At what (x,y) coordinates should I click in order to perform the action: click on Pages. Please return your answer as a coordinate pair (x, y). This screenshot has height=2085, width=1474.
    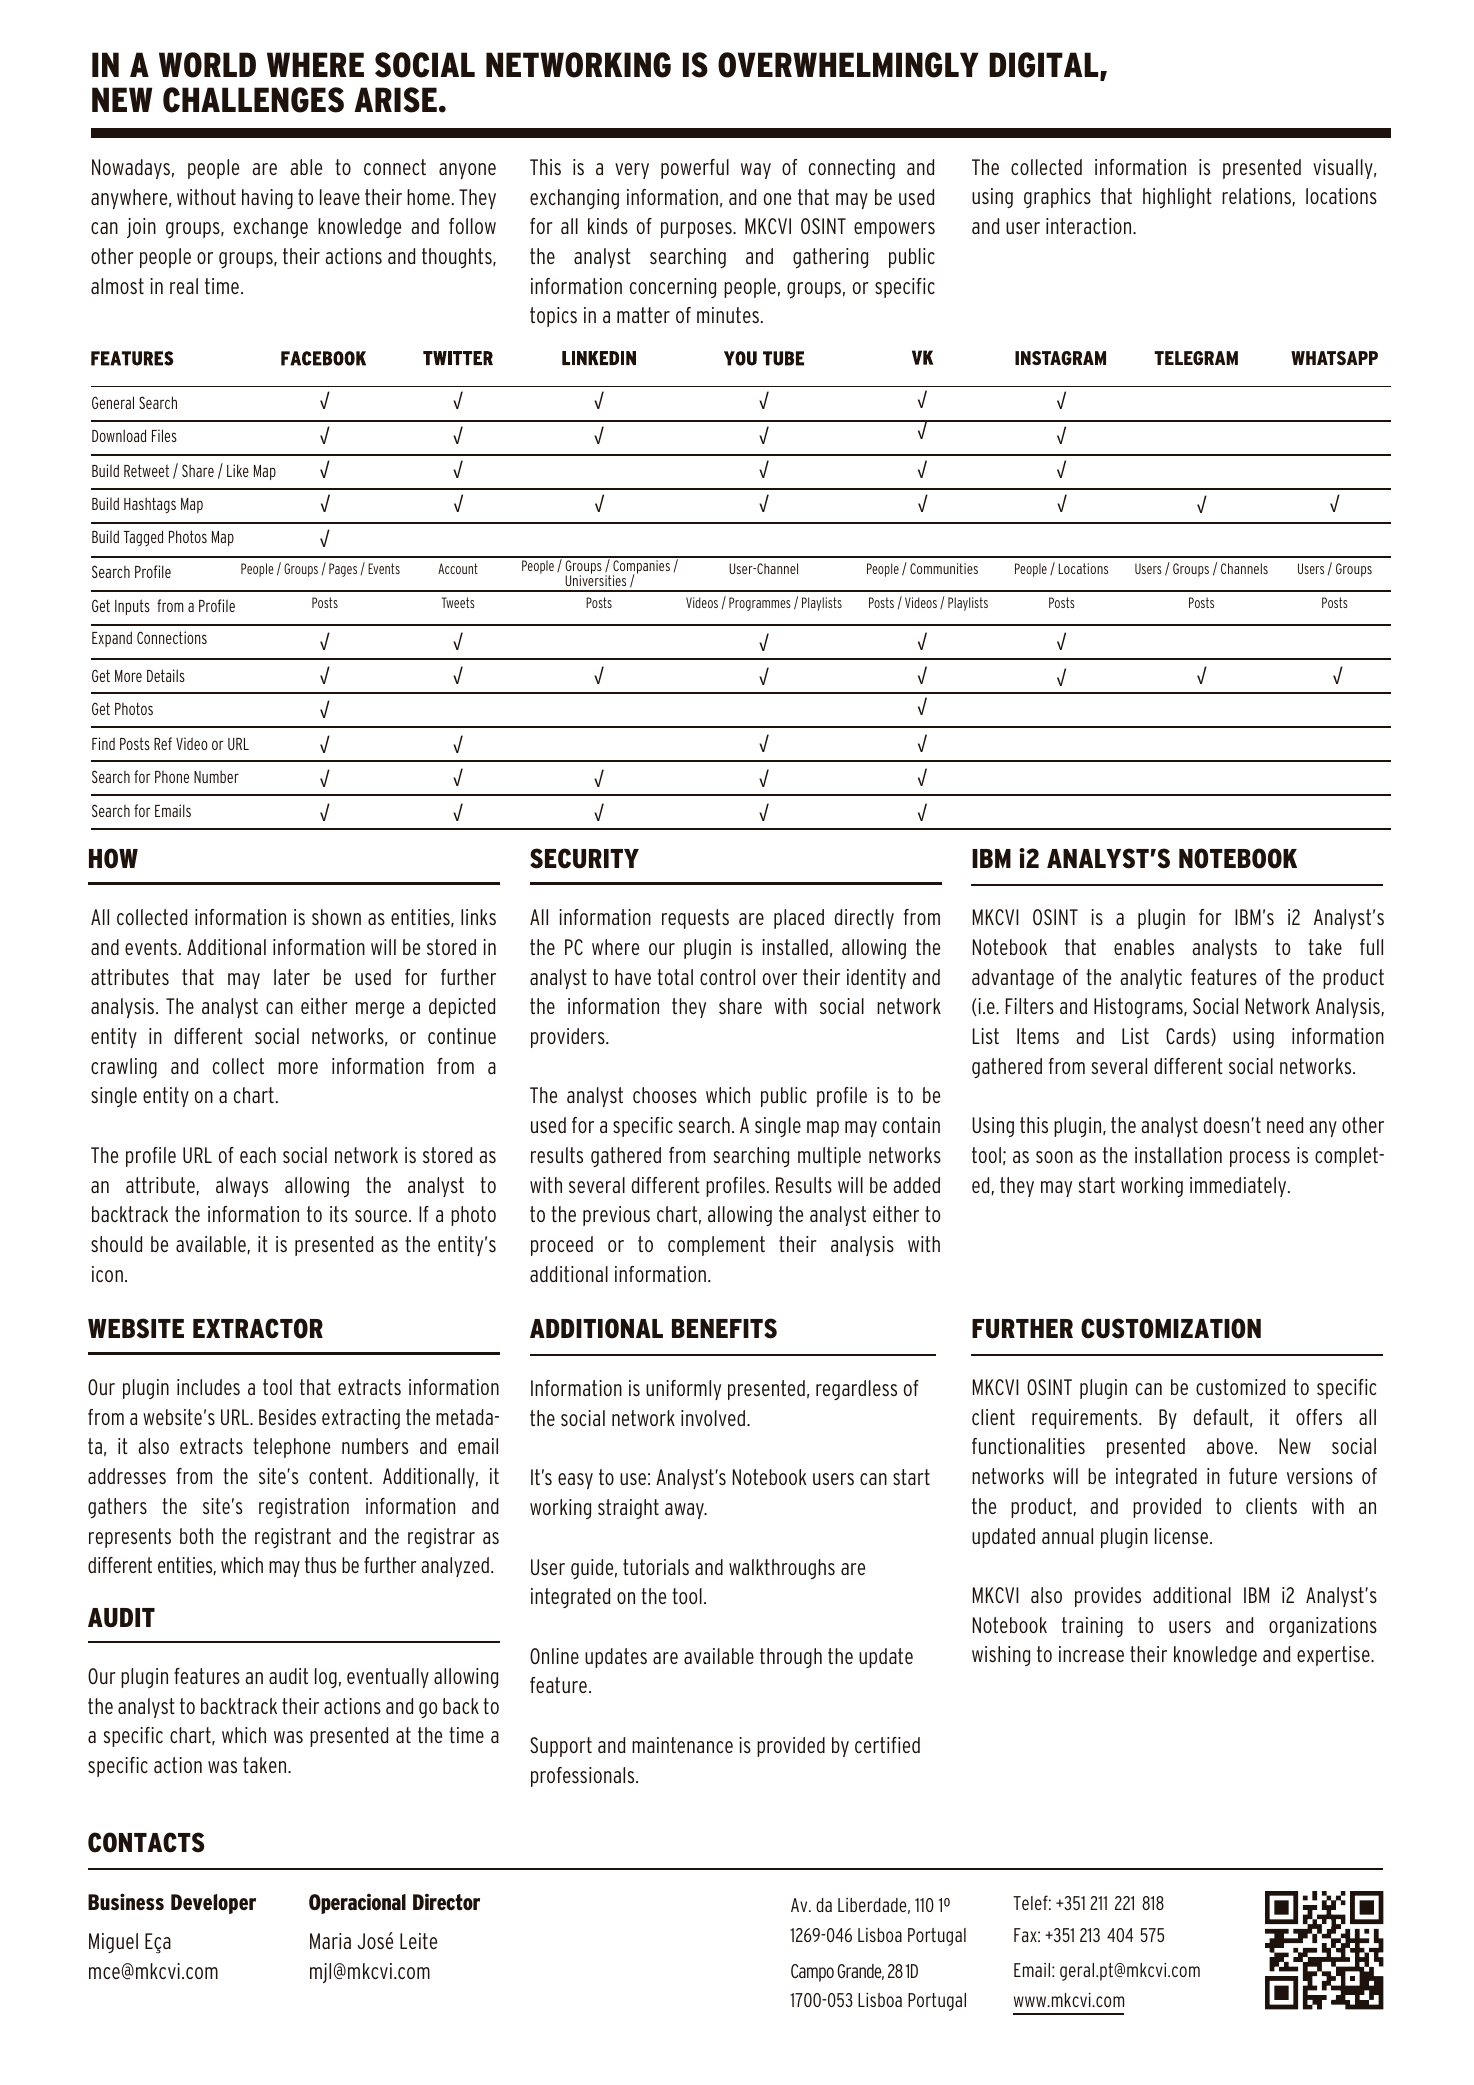
    Looking at the image, I should click on (343, 570).
